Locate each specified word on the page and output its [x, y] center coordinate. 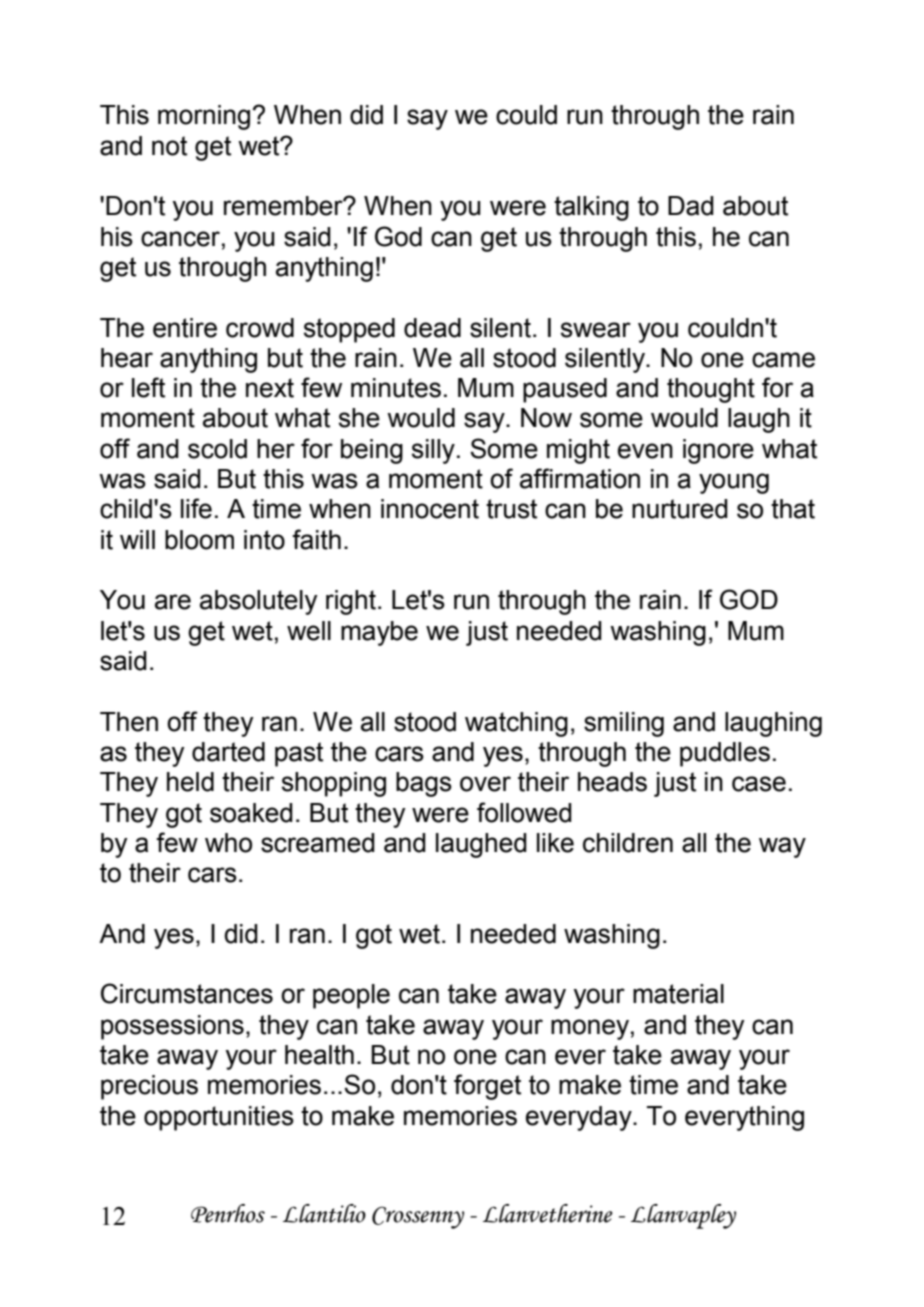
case [759, 784]
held [190, 782]
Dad [691, 206]
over [485, 784]
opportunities [219, 1118]
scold [217, 449]
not [169, 146]
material [678, 994]
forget [487, 1087]
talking [591, 208]
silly [433, 451]
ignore [718, 451]
